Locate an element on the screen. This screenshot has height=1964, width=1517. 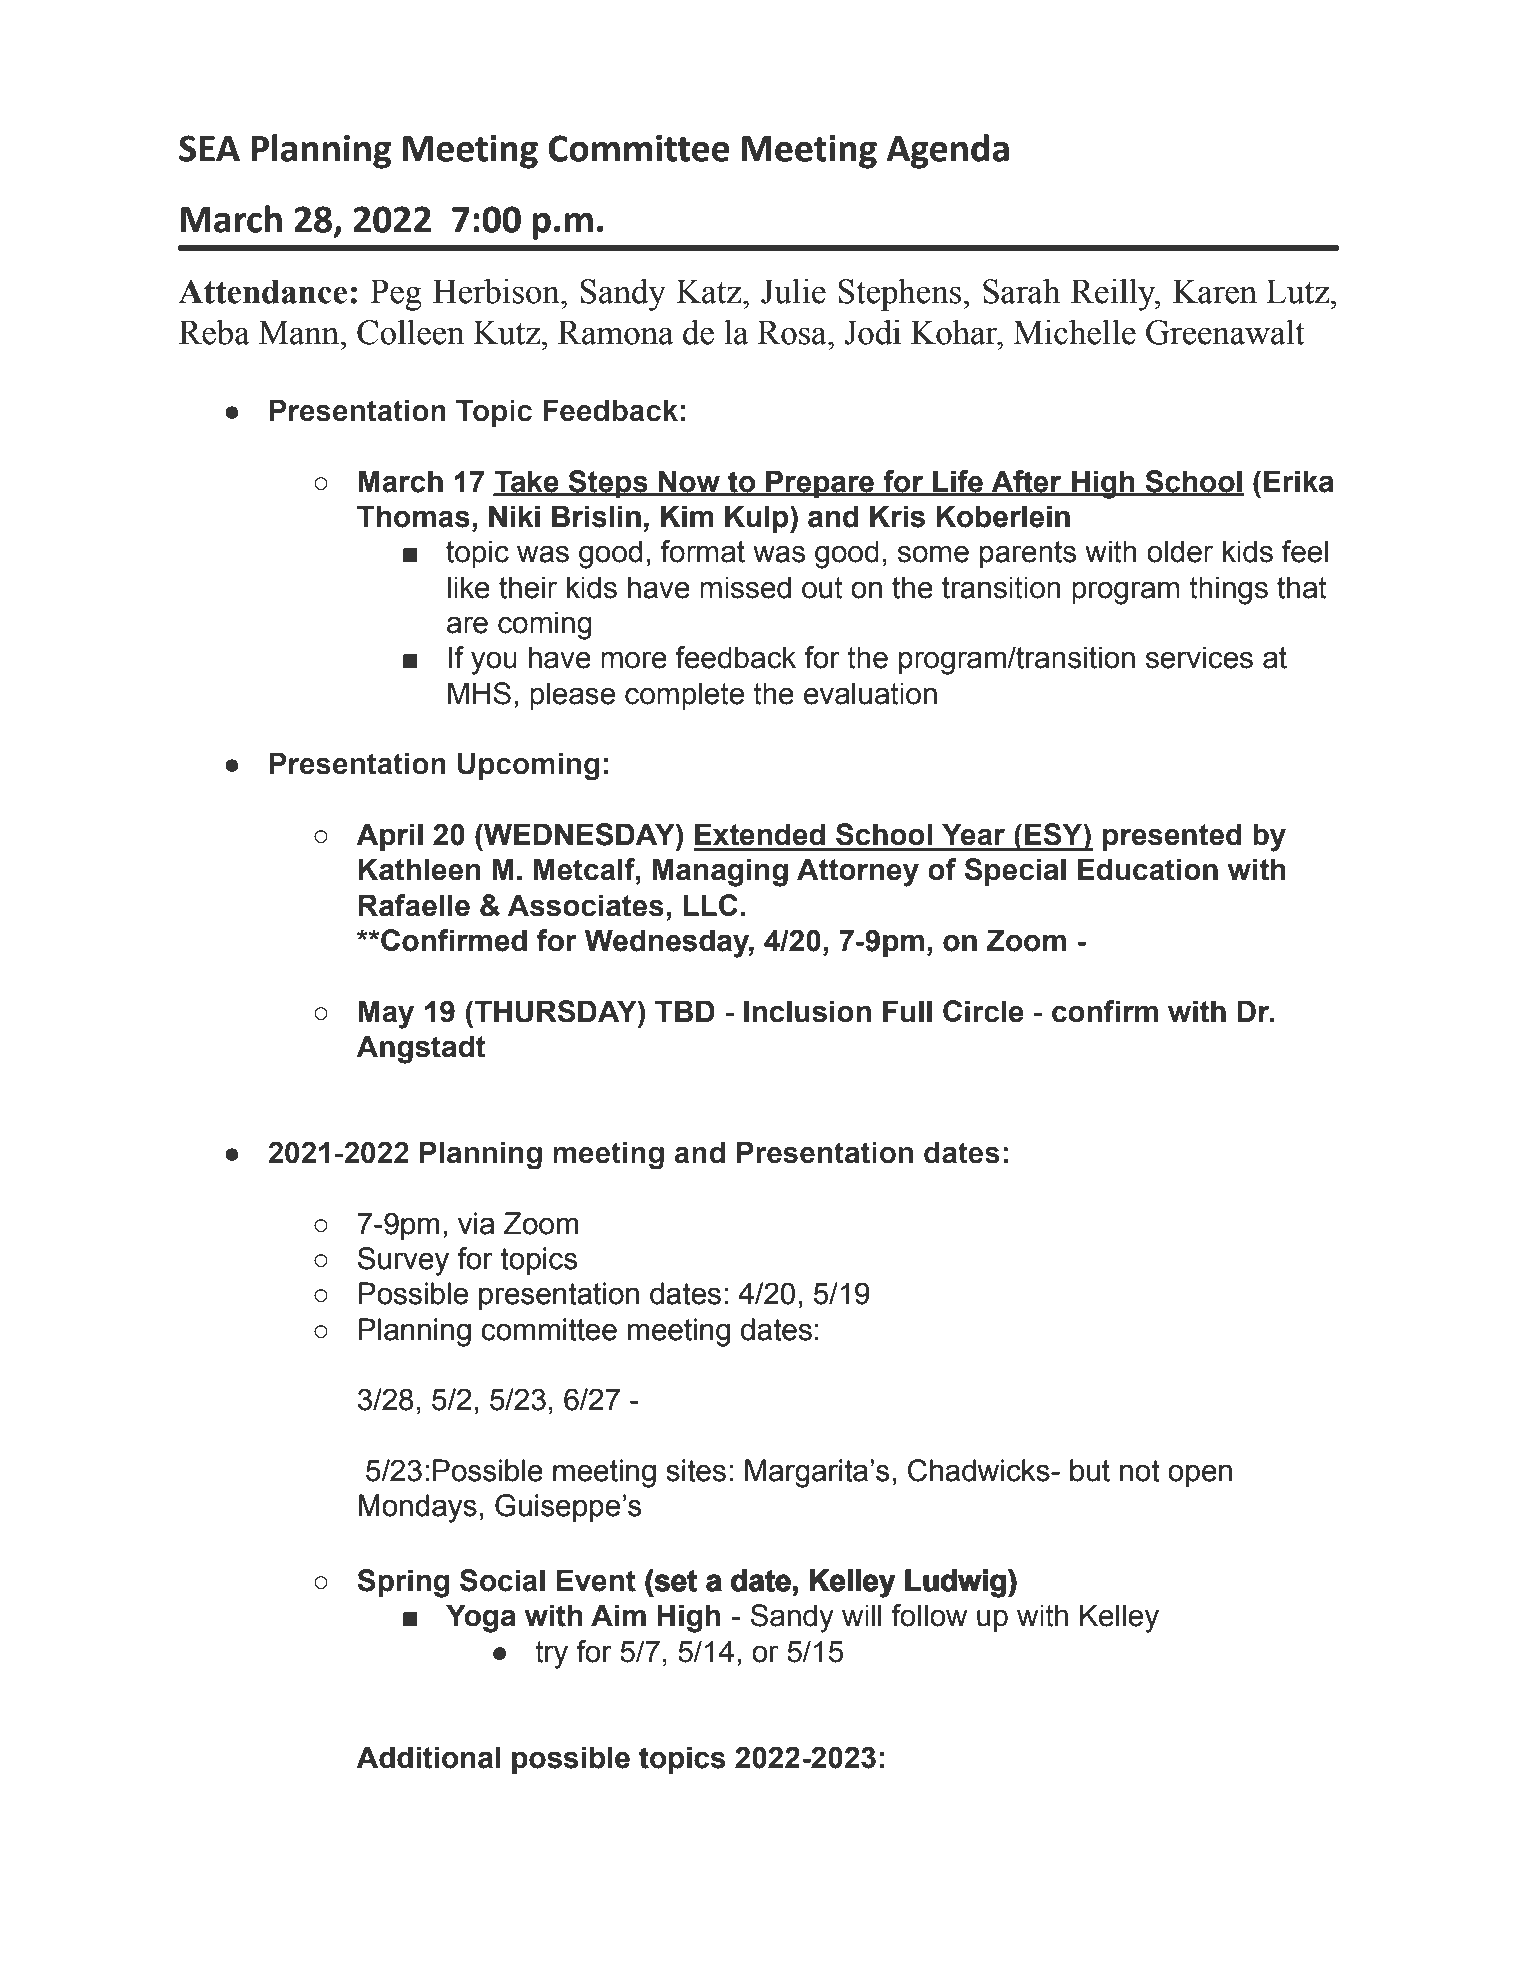
will is located at coordinates (862, 1615).
